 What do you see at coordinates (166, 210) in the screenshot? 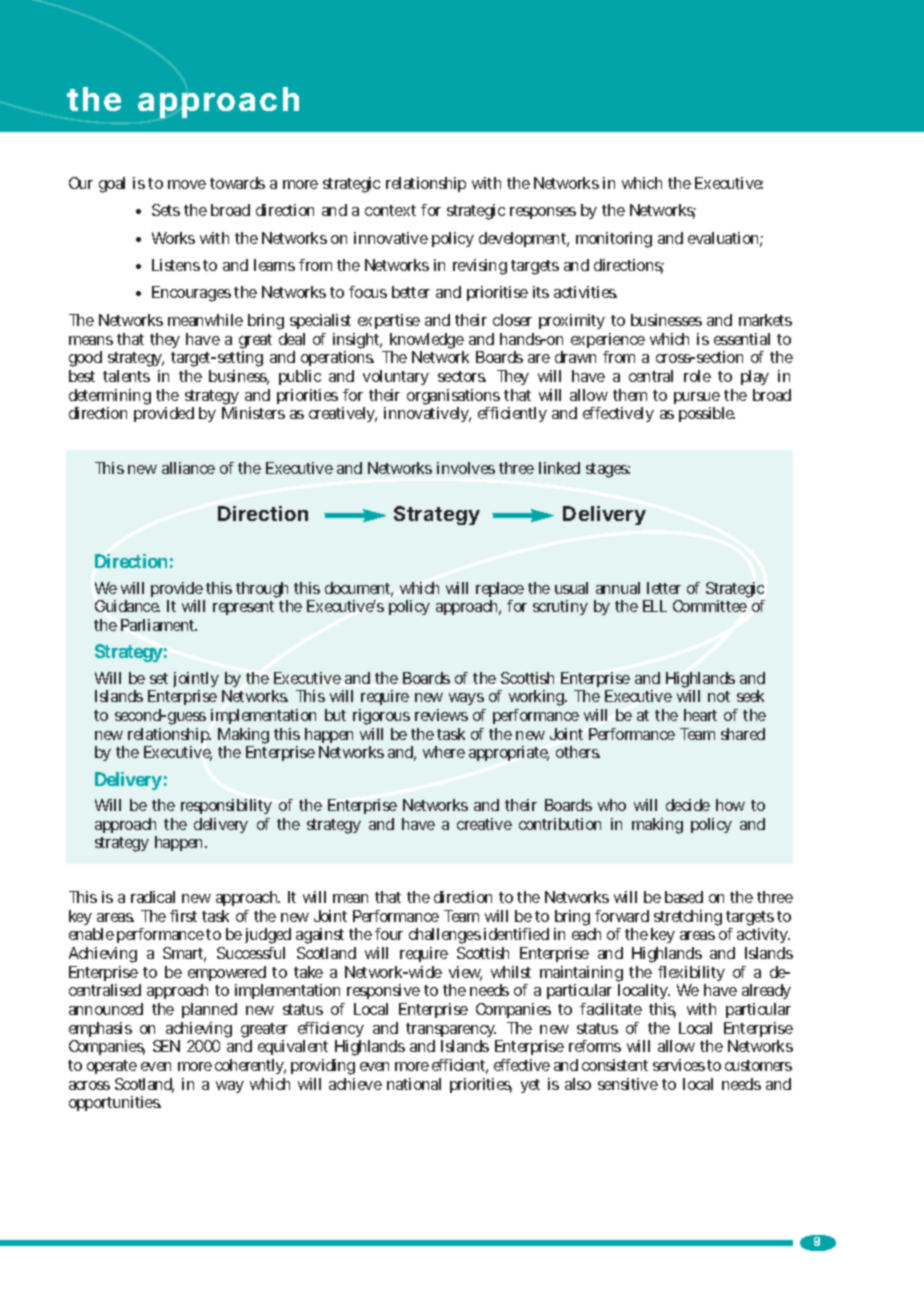
I see `Sets` at bounding box center [166, 210].
